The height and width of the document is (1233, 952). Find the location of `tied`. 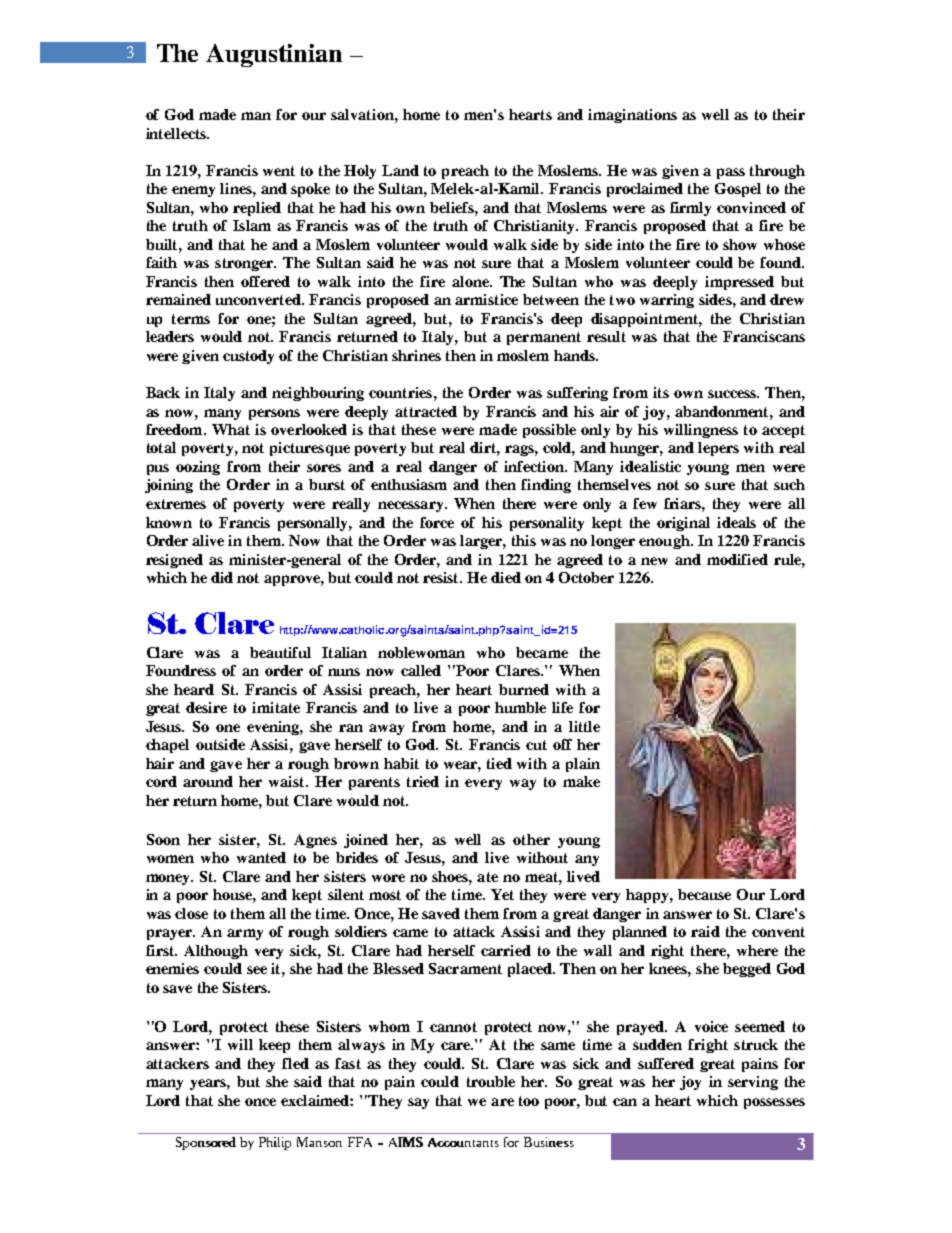

tied is located at coordinates (499, 763).
